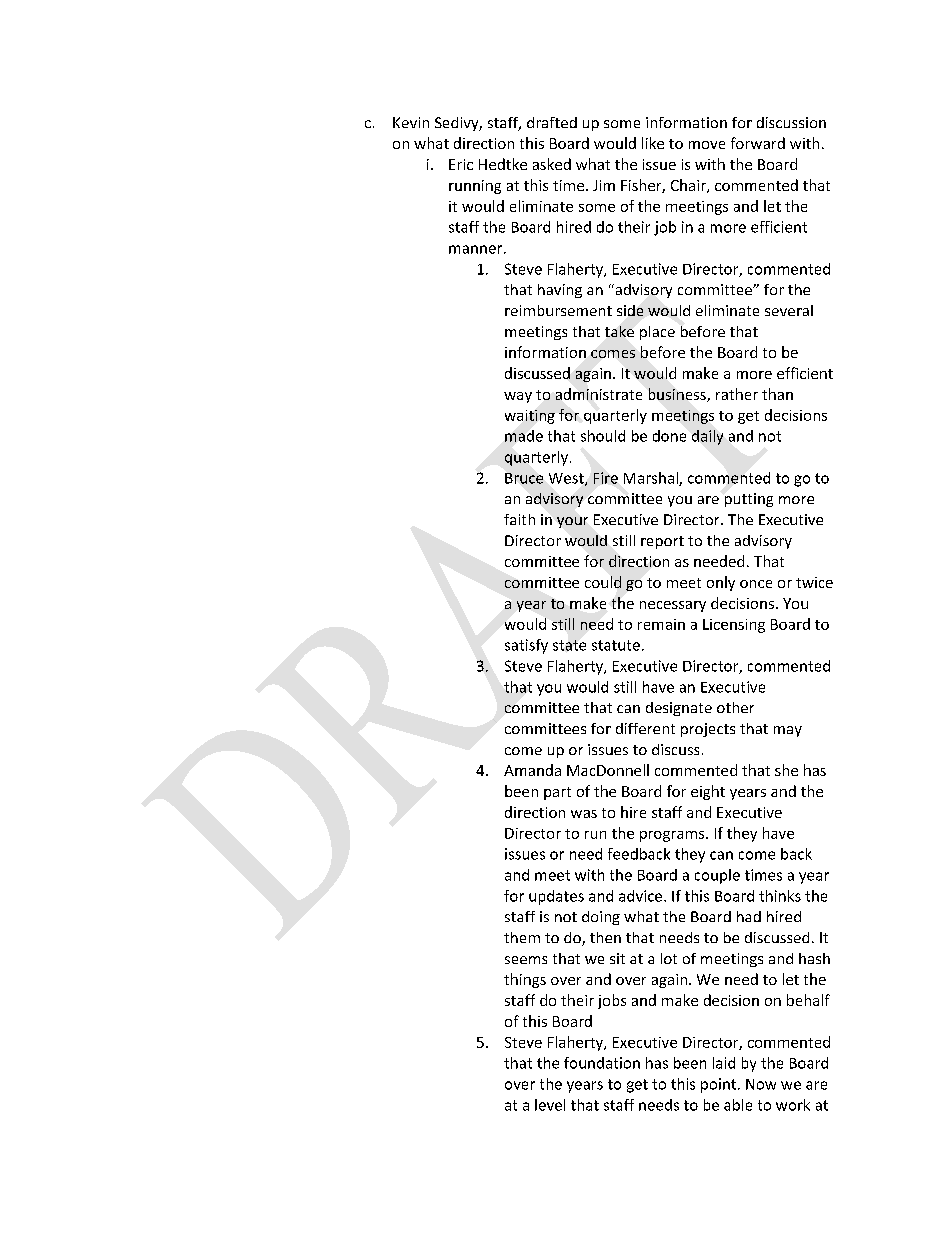 This screenshot has width=952, height=1233. What do you see at coordinates (756, 584) in the screenshot?
I see `once` at bounding box center [756, 584].
